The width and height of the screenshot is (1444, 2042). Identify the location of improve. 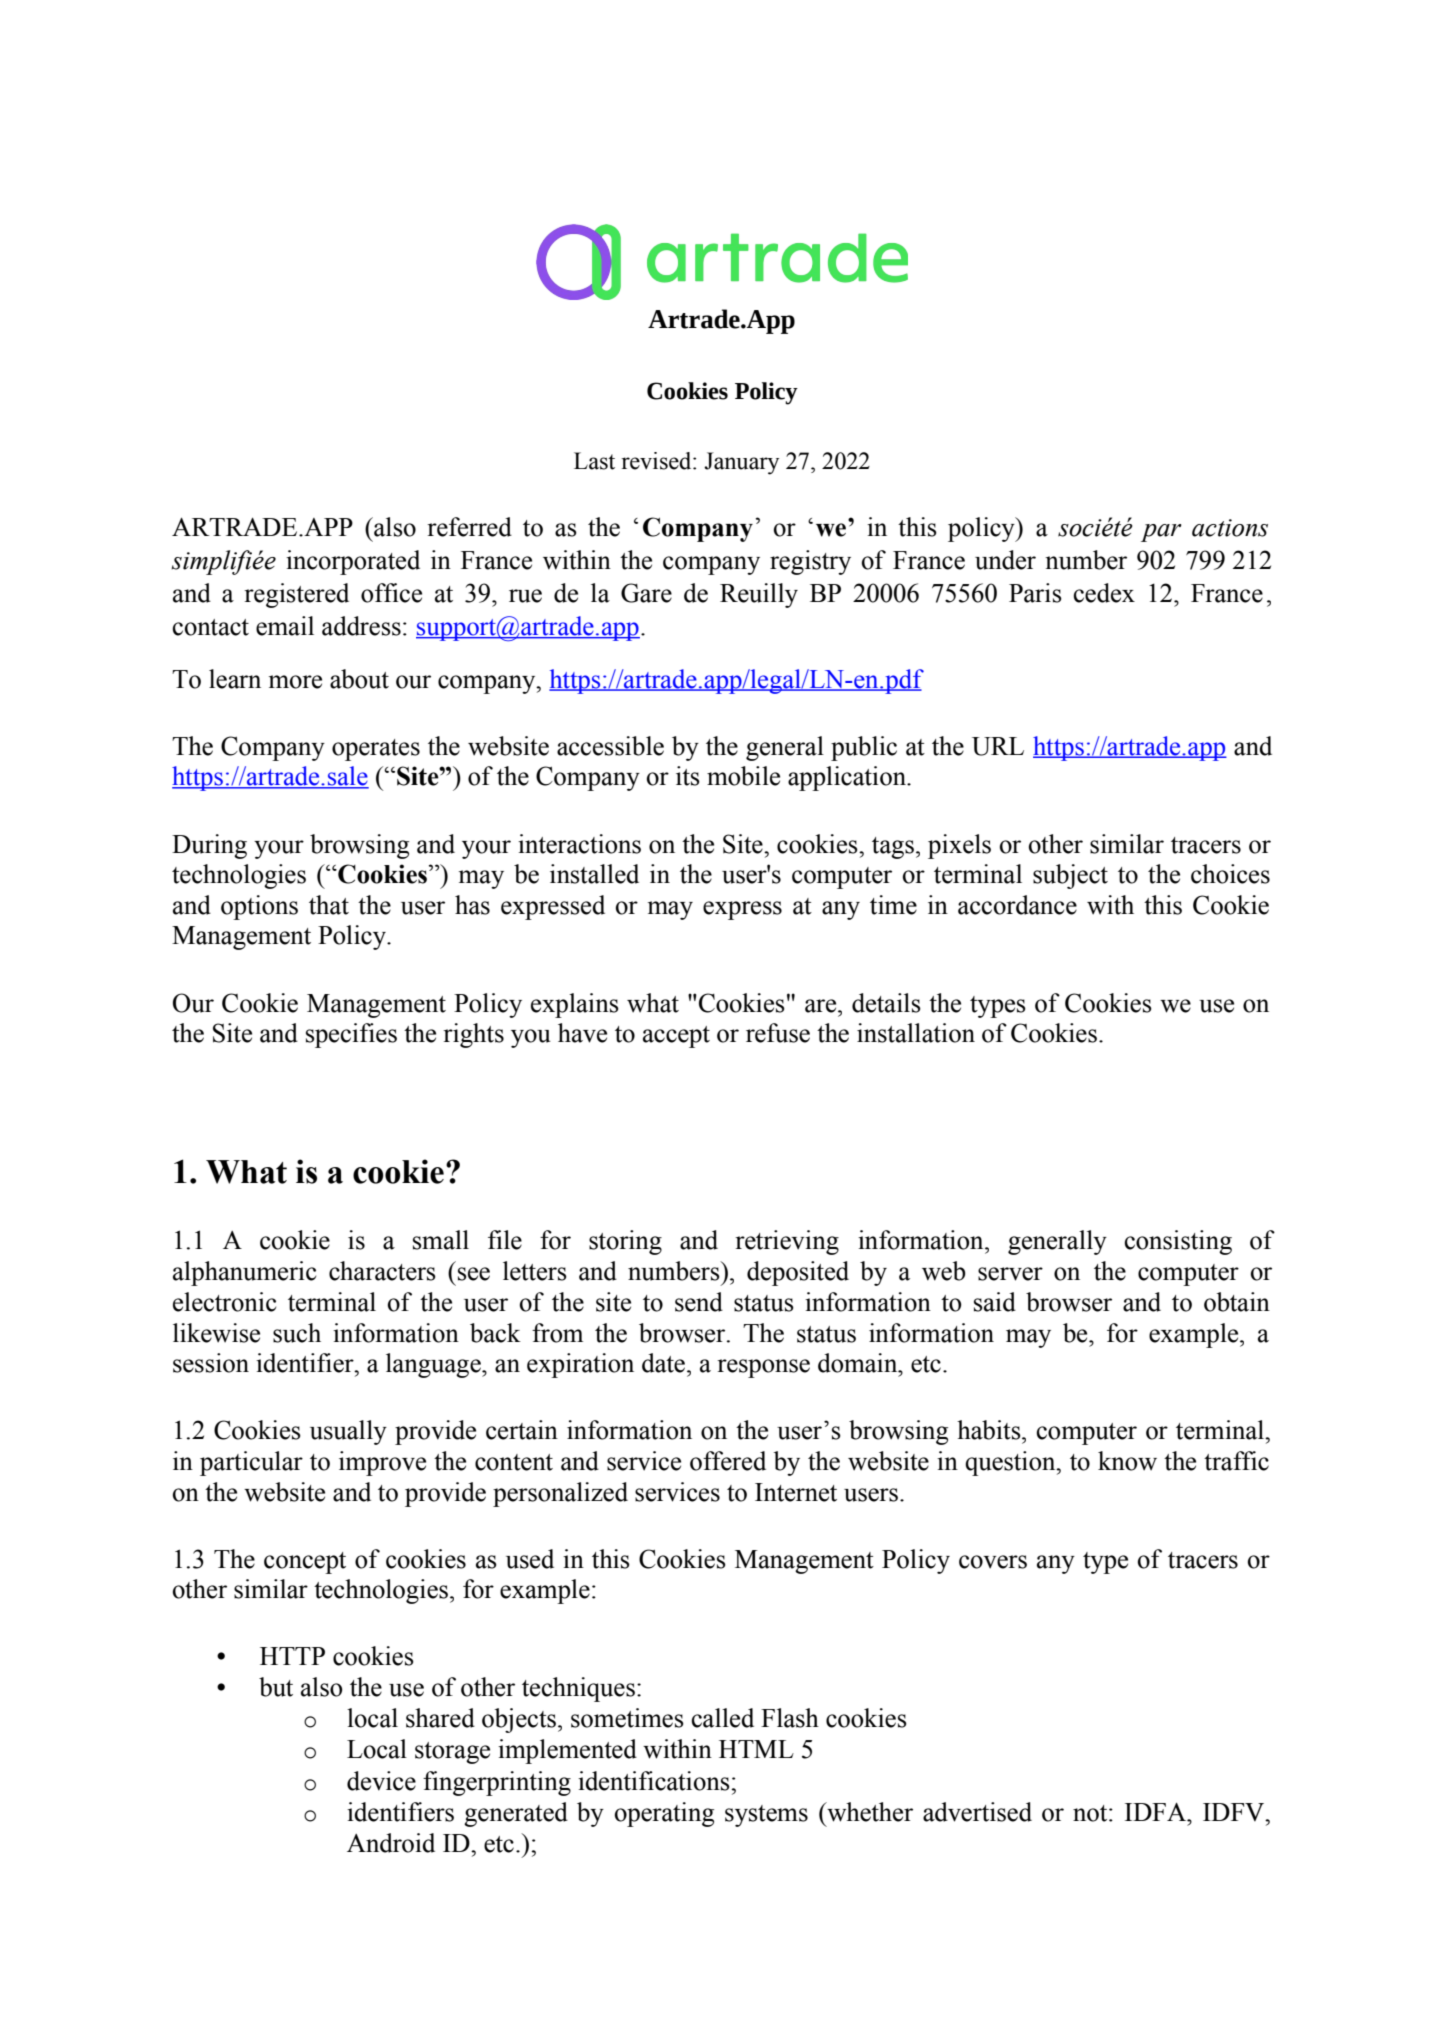
(382, 1463).
